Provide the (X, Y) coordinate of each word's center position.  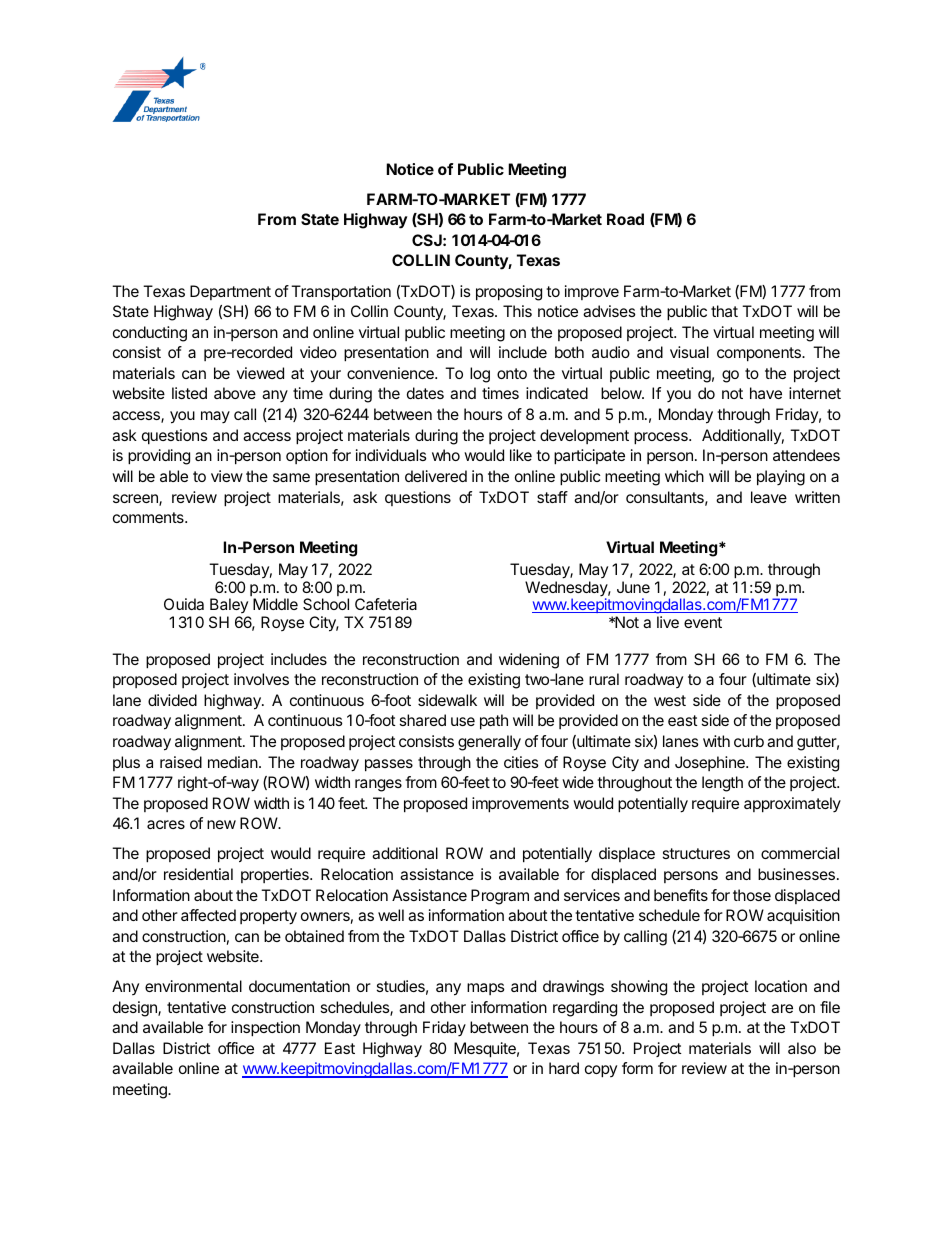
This (517, 311)
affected (208, 915)
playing (781, 478)
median (234, 762)
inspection (265, 1029)
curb (749, 741)
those (752, 895)
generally (489, 743)
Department (230, 292)
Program (500, 897)
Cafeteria (386, 604)
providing (159, 457)
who (446, 455)
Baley (229, 607)
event (703, 622)
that (724, 311)
